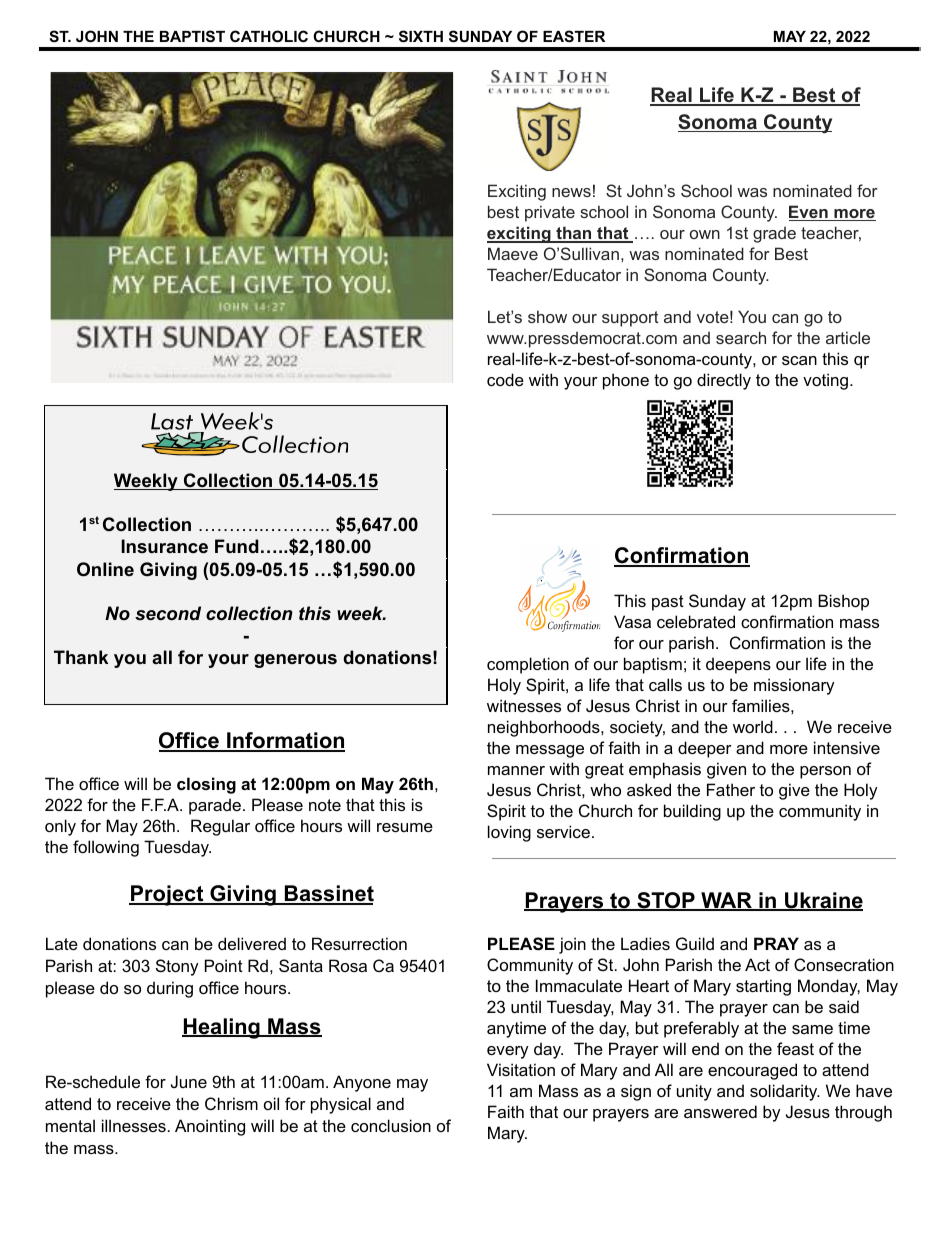 The image size is (952, 1233). Describe the element at coordinates (421, 36) in the document. I see `SIXTH` at that location.
